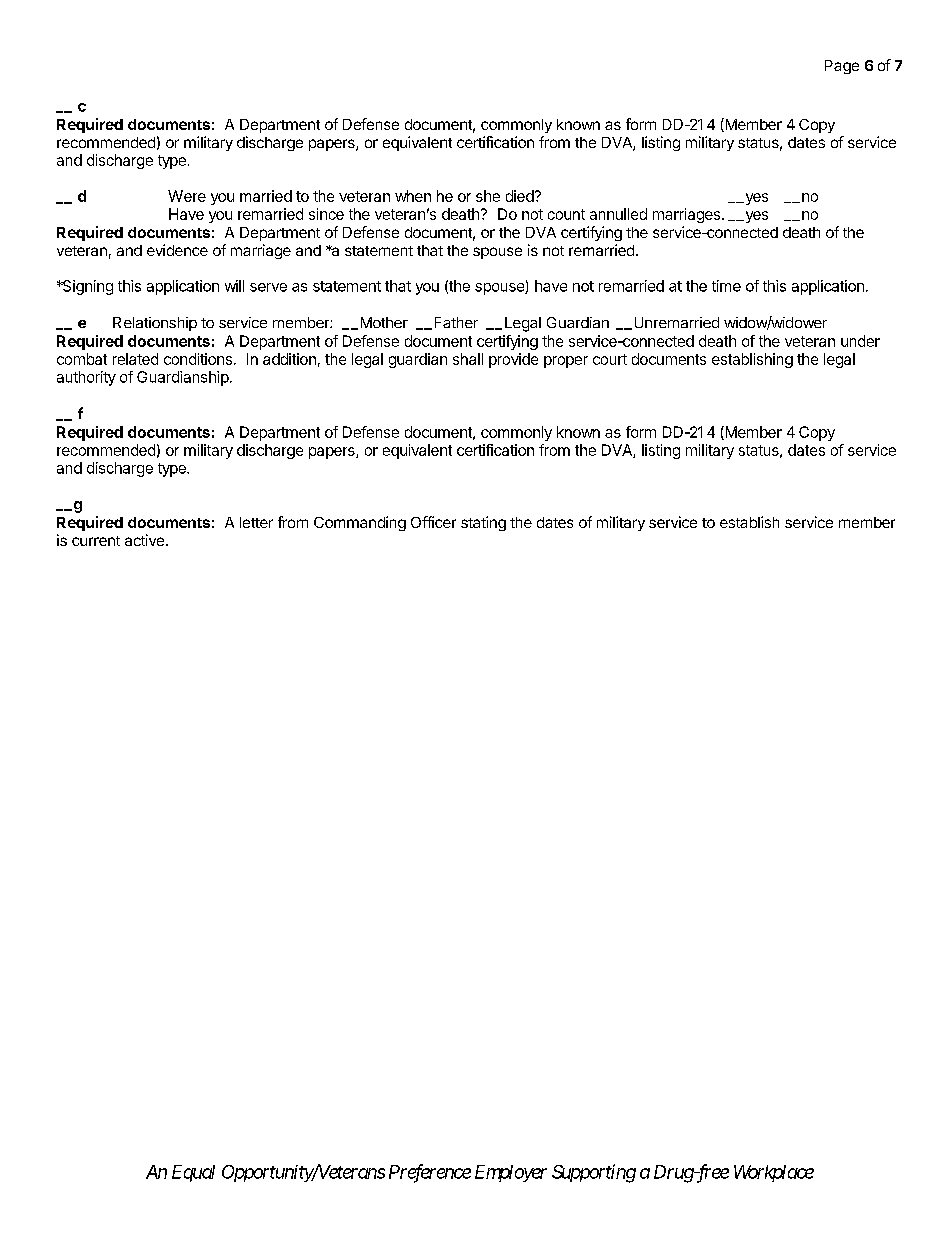 This image has width=952, height=1233. What do you see at coordinates (144, 540) in the image?
I see `active` at bounding box center [144, 540].
